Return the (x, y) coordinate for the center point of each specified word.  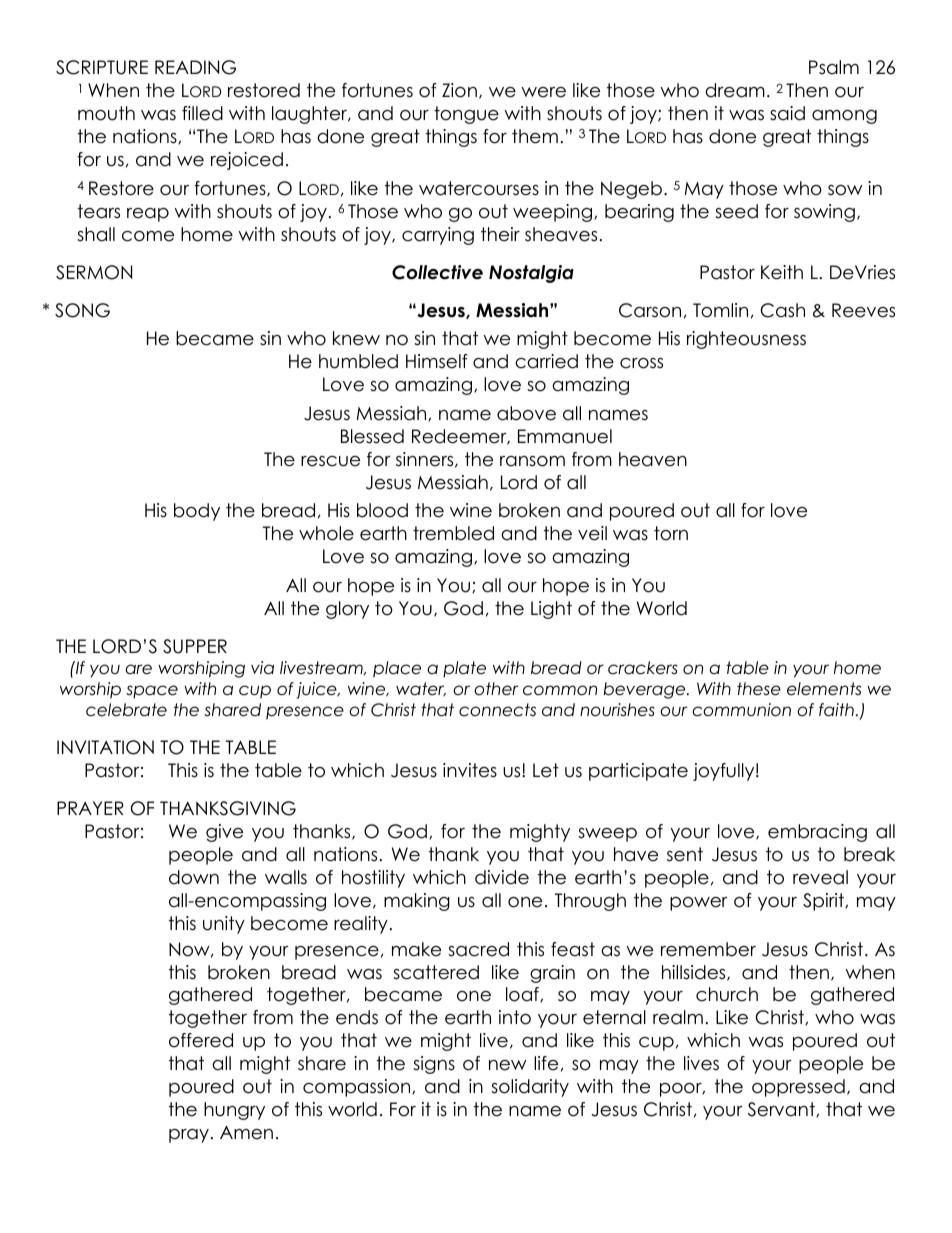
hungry (234, 1111)
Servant (782, 1109)
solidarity (530, 1088)
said (787, 113)
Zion (459, 90)
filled (202, 113)
